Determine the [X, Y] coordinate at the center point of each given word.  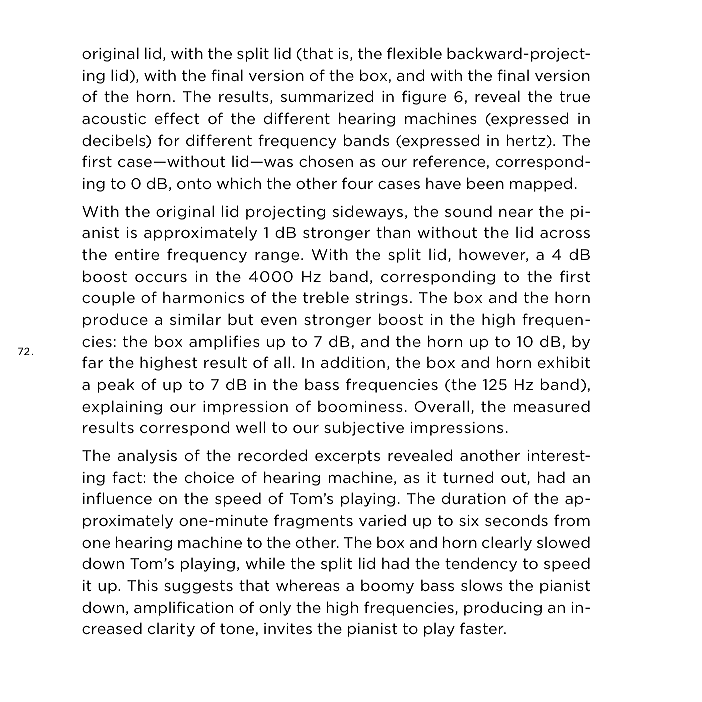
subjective [364, 428]
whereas [308, 585]
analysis [147, 457]
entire [137, 254]
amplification [183, 608]
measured [552, 406]
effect [177, 118]
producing [503, 608]
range [278, 257]
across [565, 234]
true [575, 96]
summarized [327, 96]
